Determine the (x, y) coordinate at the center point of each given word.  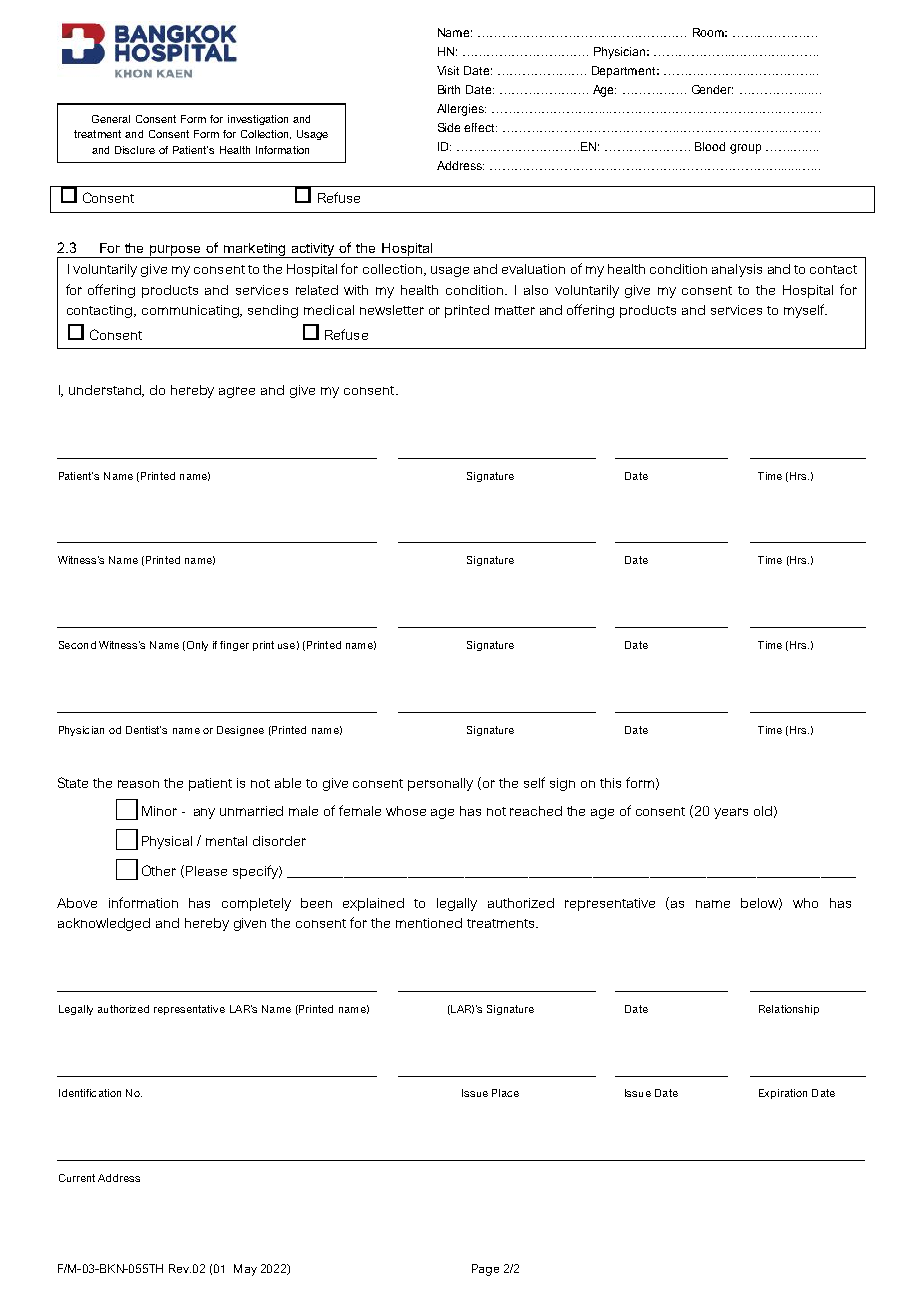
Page (485, 1270)
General (111, 119)
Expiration (783, 1094)
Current (77, 1178)
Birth (449, 89)
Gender (712, 89)
